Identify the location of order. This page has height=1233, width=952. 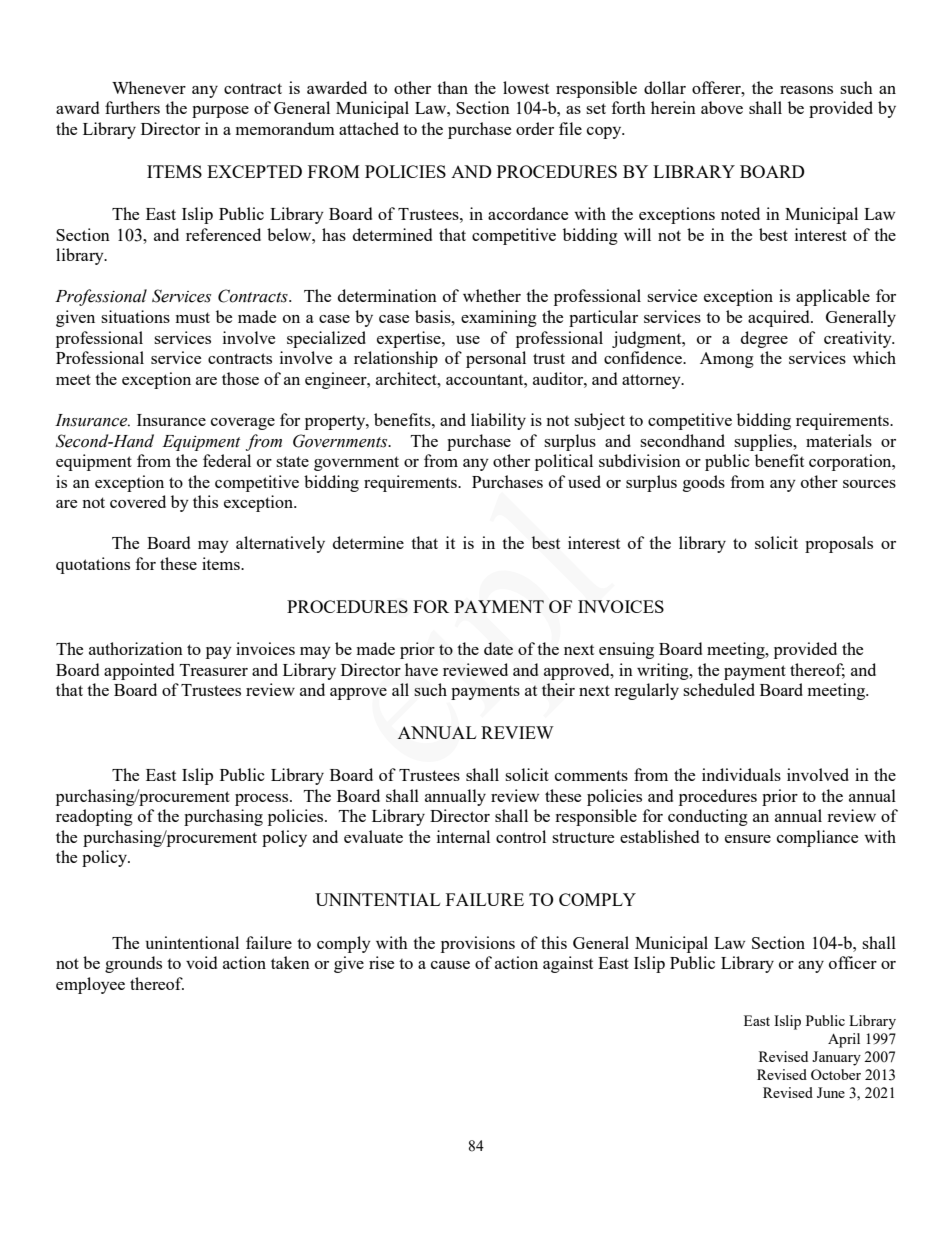
(535, 128).
